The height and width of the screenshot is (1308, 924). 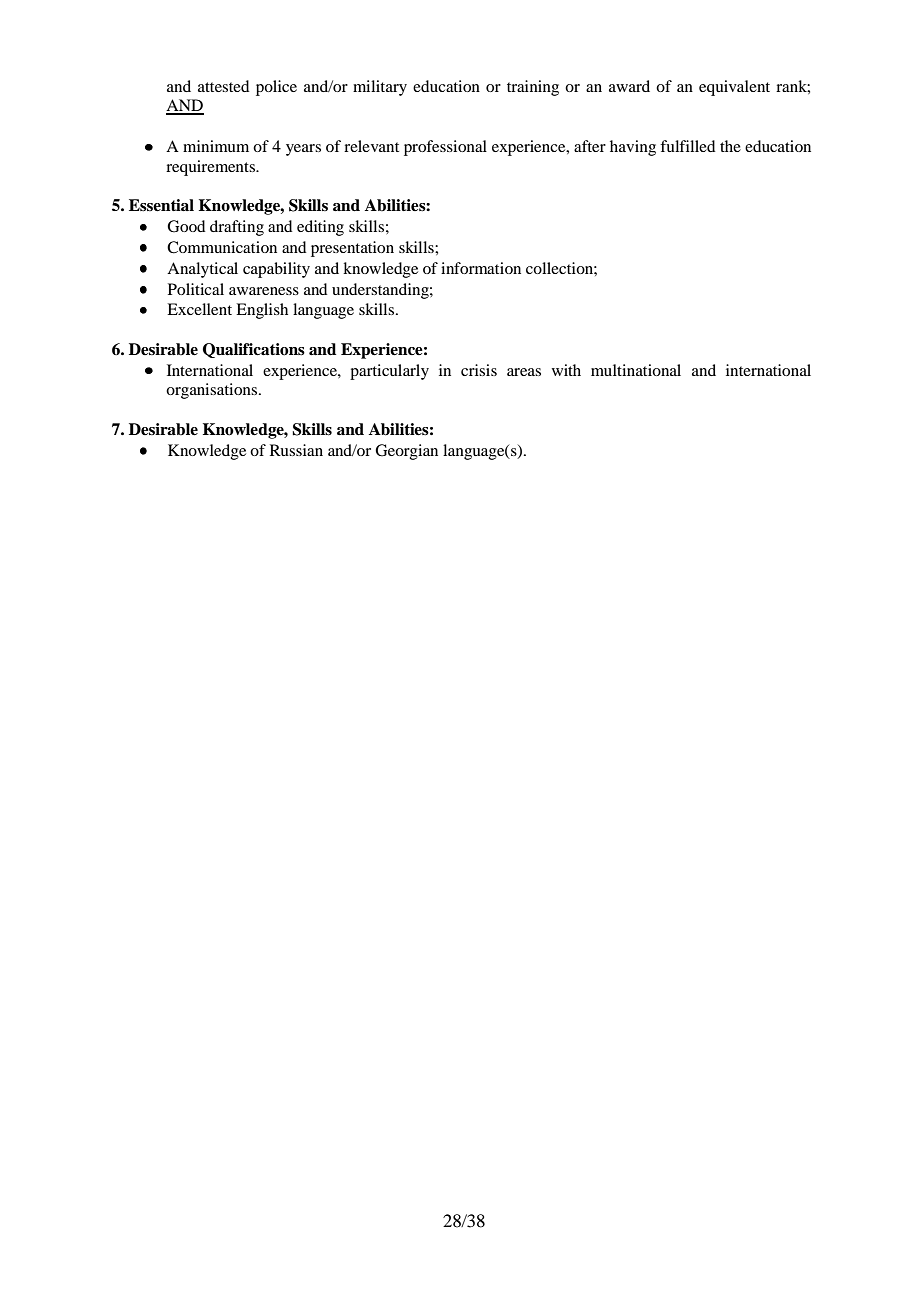 What do you see at coordinates (633, 148) in the screenshot?
I see `having` at bounding box center [633, 148].
